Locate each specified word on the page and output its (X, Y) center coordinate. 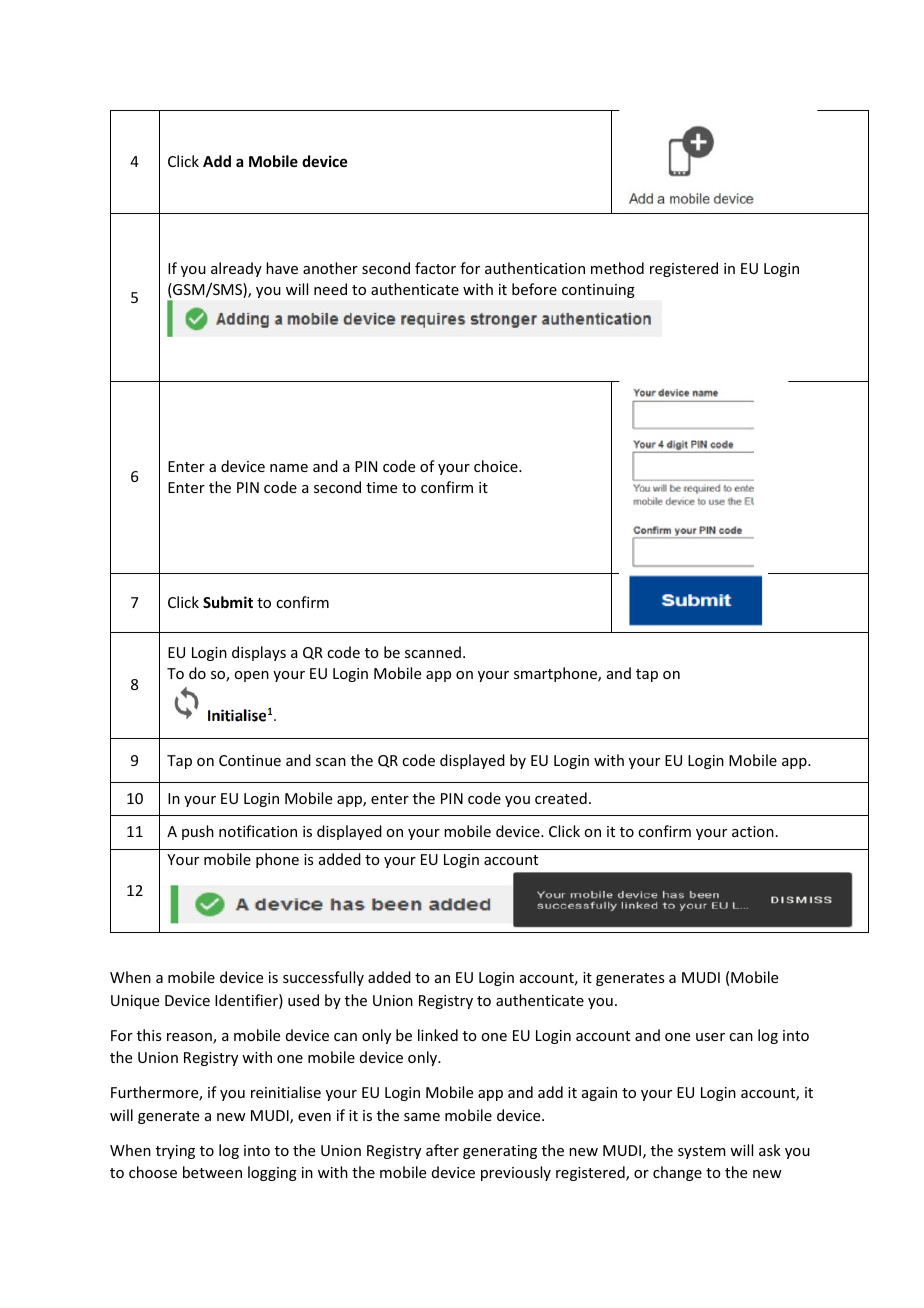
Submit (228, 602)
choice (497, 466)
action (753, 831)
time (381, 487)
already (236, 269)
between (212, 1172)
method (617, 268)
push (198, 832)
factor (435, 268)
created (561, 798)
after (442, 1150)
